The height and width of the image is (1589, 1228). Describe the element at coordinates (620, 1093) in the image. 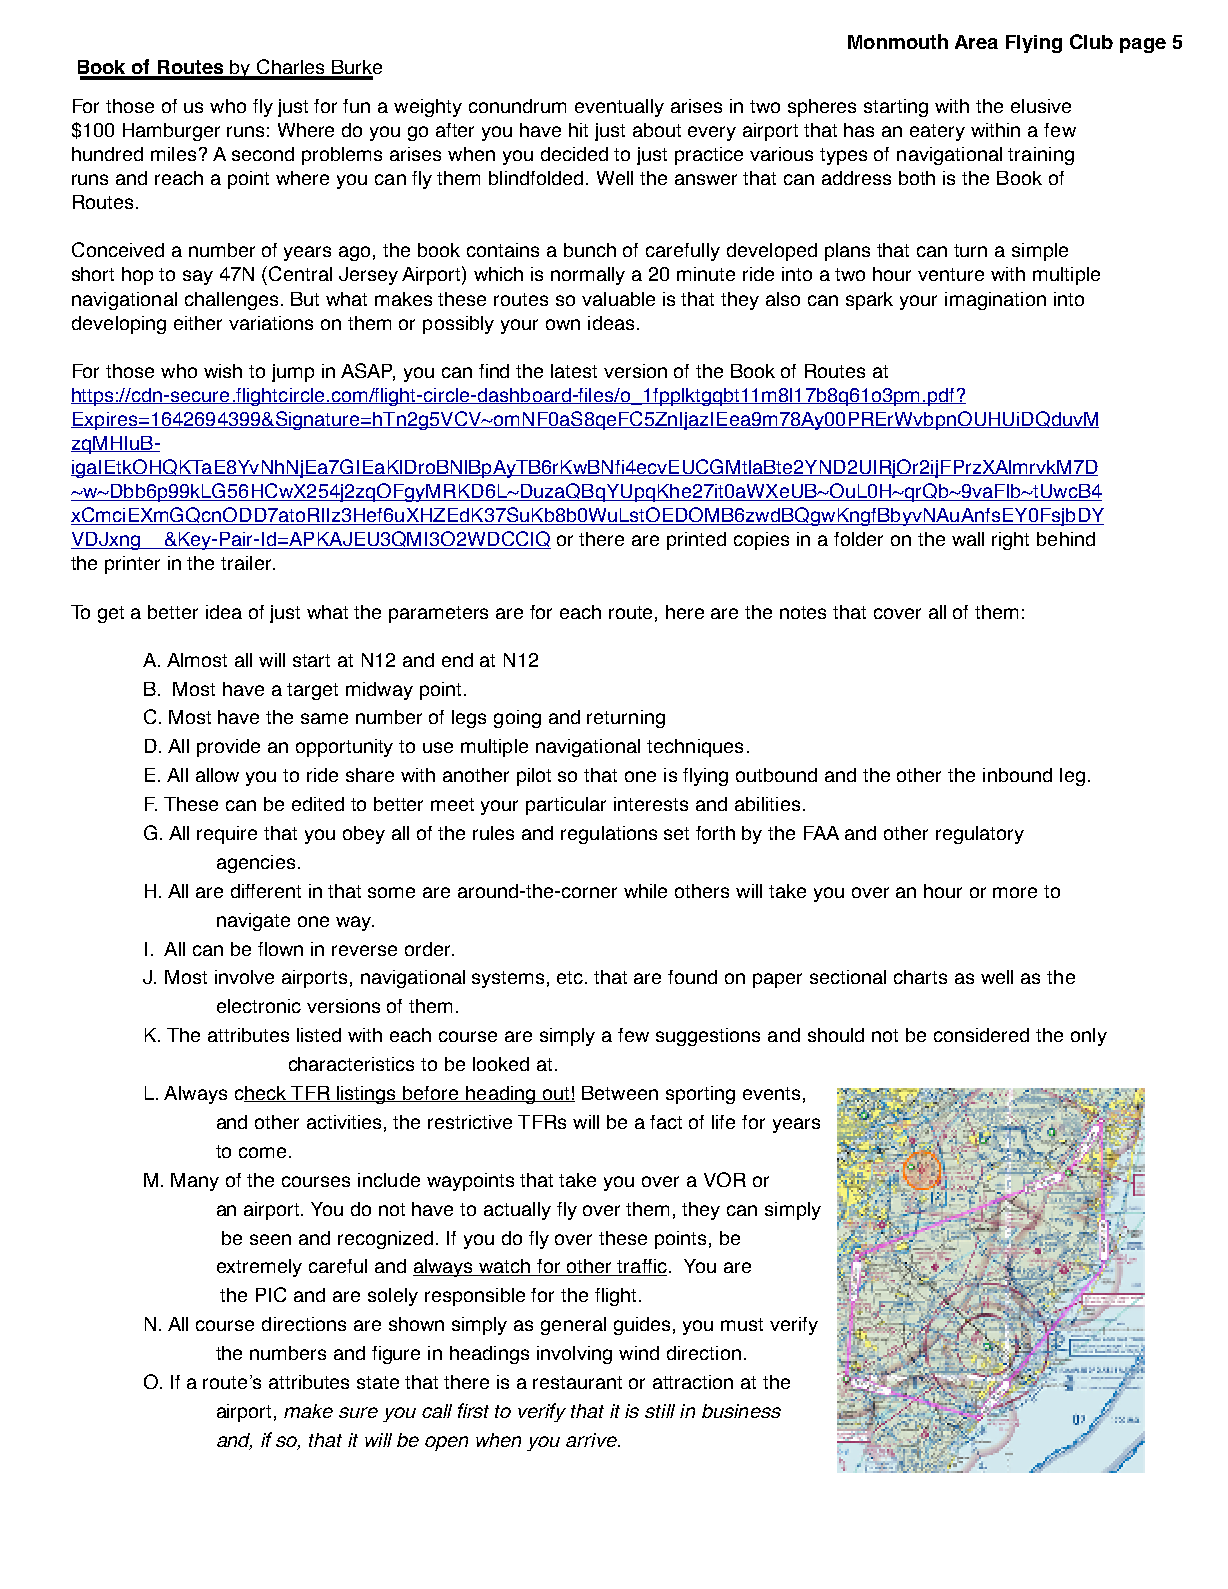

I see `Between` at that location.
